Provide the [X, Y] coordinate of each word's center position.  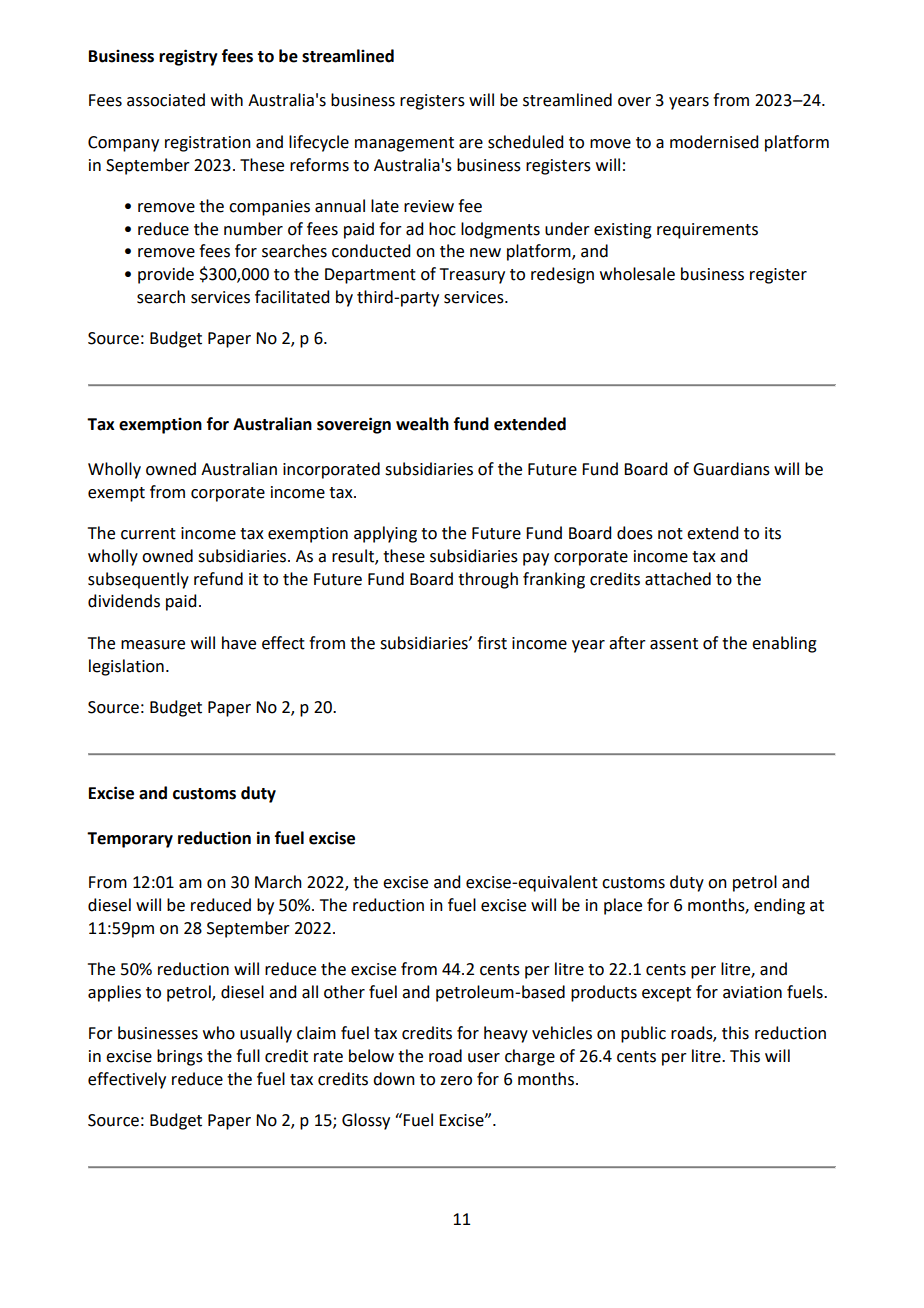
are [471, 144]
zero [456, 1081]
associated [166, 100]
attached [678, 579]
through [488, 580]
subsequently [138, 580]
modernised [714, 142]
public [643, 1034]
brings [180, 1057]
